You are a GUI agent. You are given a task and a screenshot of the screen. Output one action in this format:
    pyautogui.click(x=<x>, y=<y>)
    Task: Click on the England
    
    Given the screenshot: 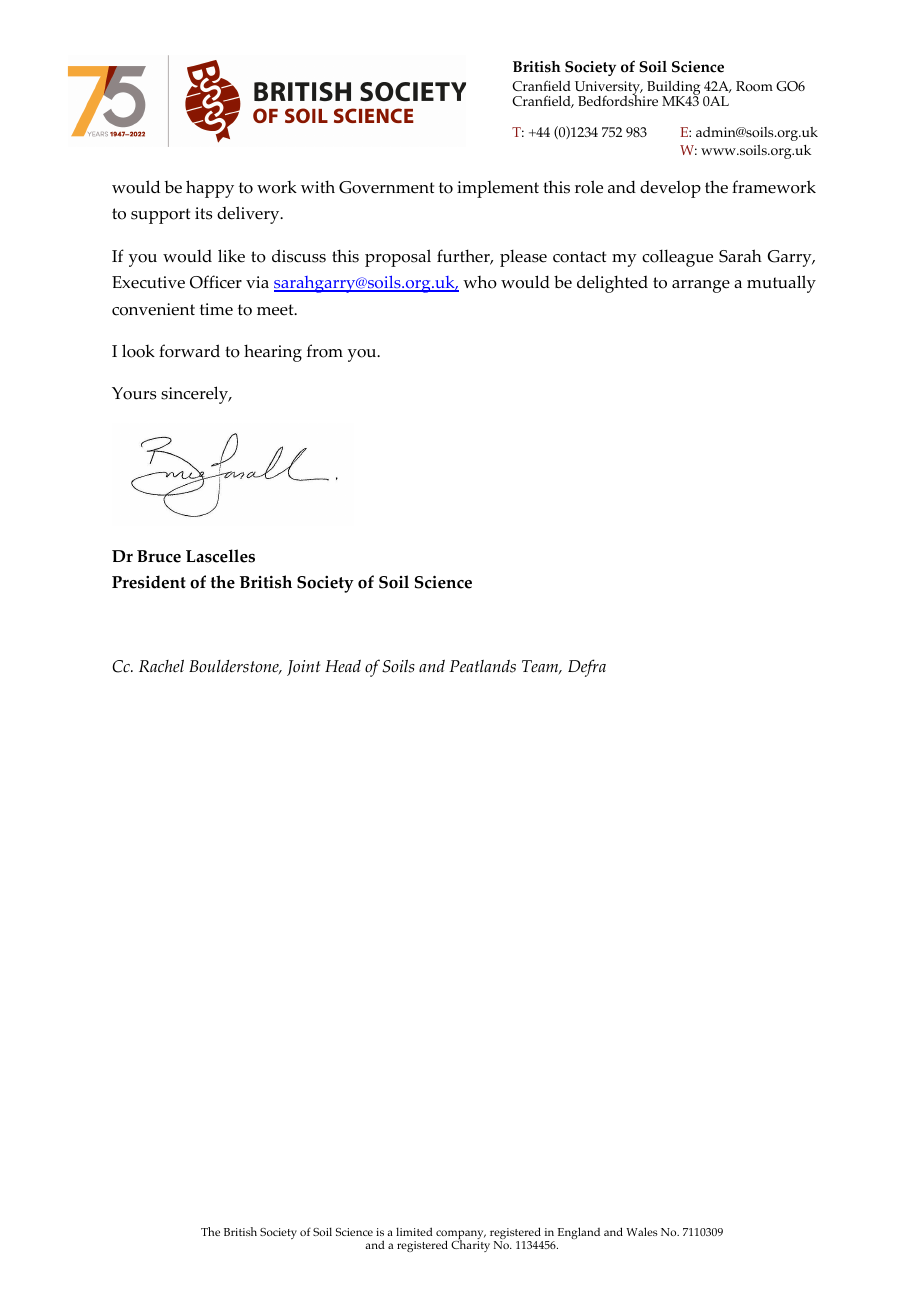 What is the action you would take?
    pyautogui.click(x=579, y=1233)
